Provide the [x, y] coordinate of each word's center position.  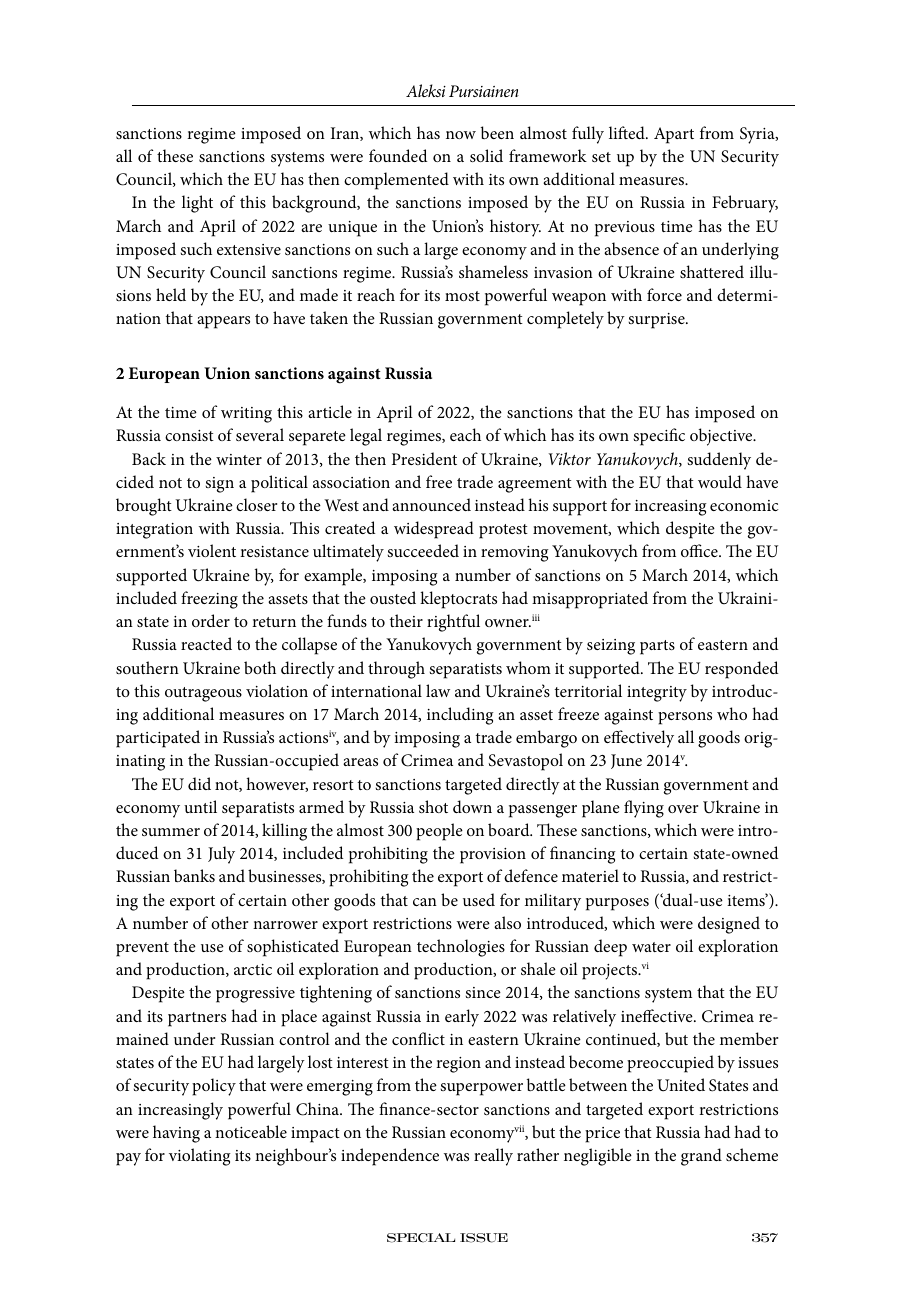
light [197, 204]
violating [200, 1157]
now [461, 135]
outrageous [203, 694]
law [438, 690]
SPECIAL [421, 1238]
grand [701, 1157]
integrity [657, 694]
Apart [674, 135]
